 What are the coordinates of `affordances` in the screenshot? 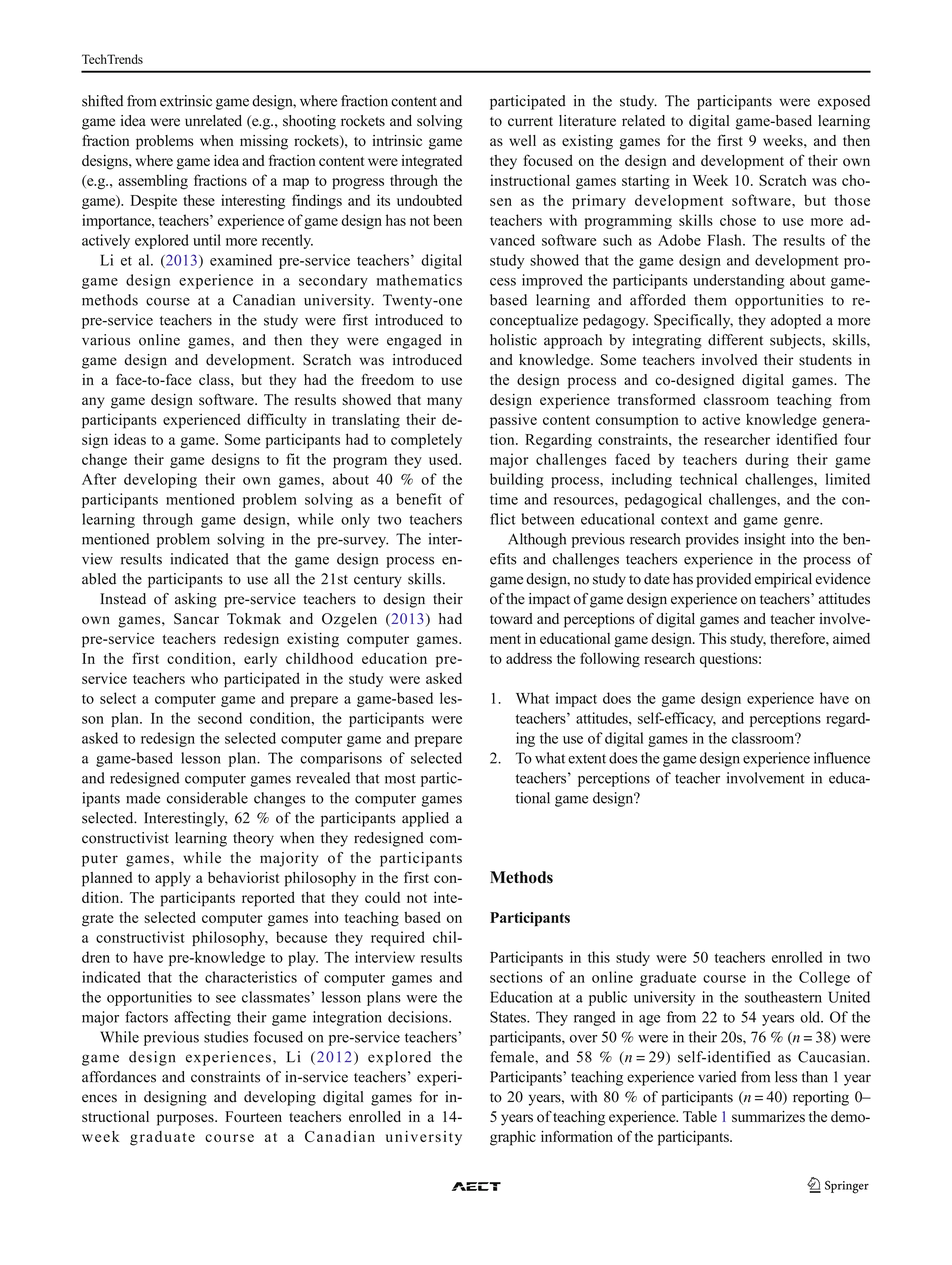 It's located at (119, 1077).
